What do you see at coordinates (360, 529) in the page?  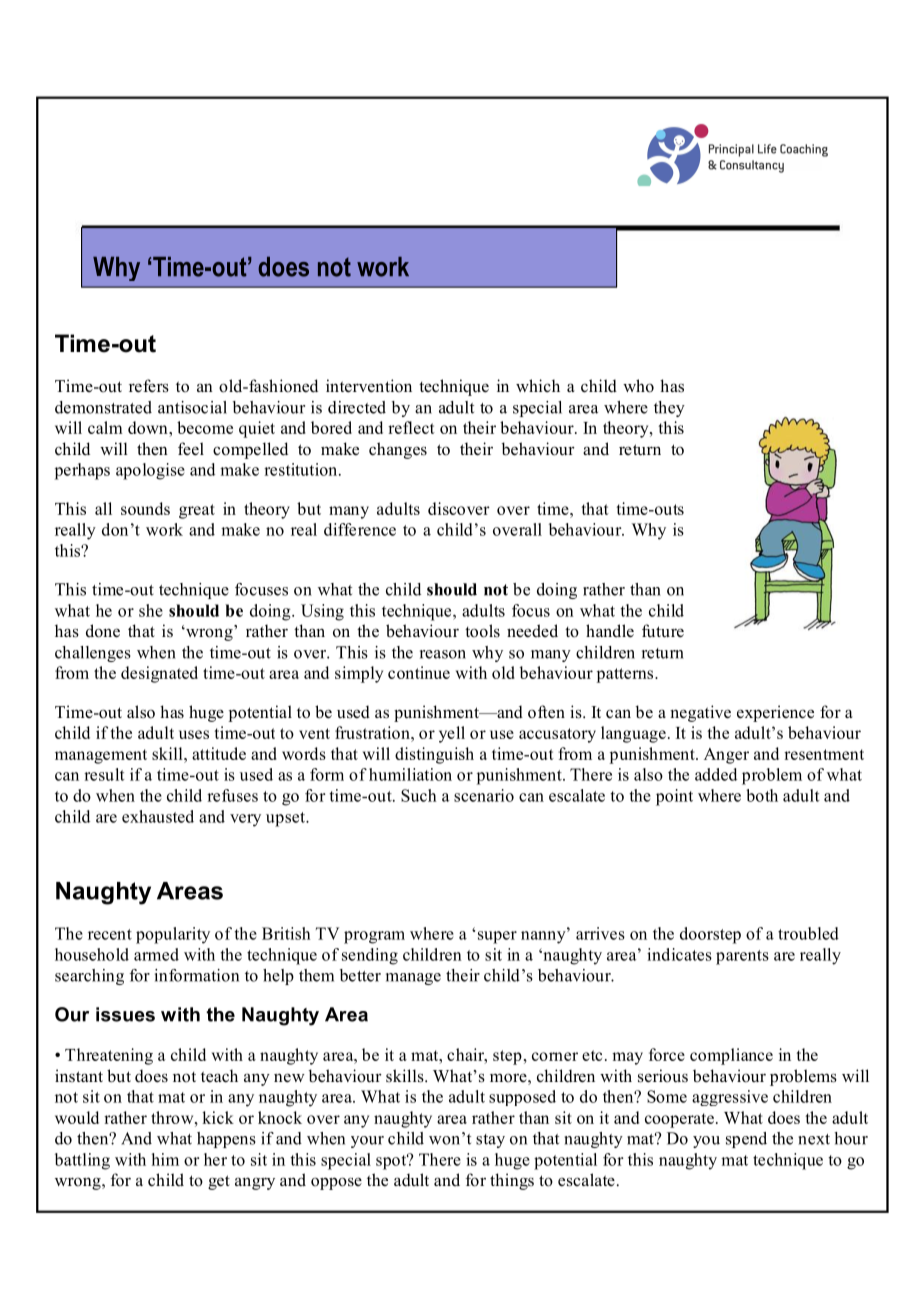 I see `difference` at bounding box center [360, 529].
